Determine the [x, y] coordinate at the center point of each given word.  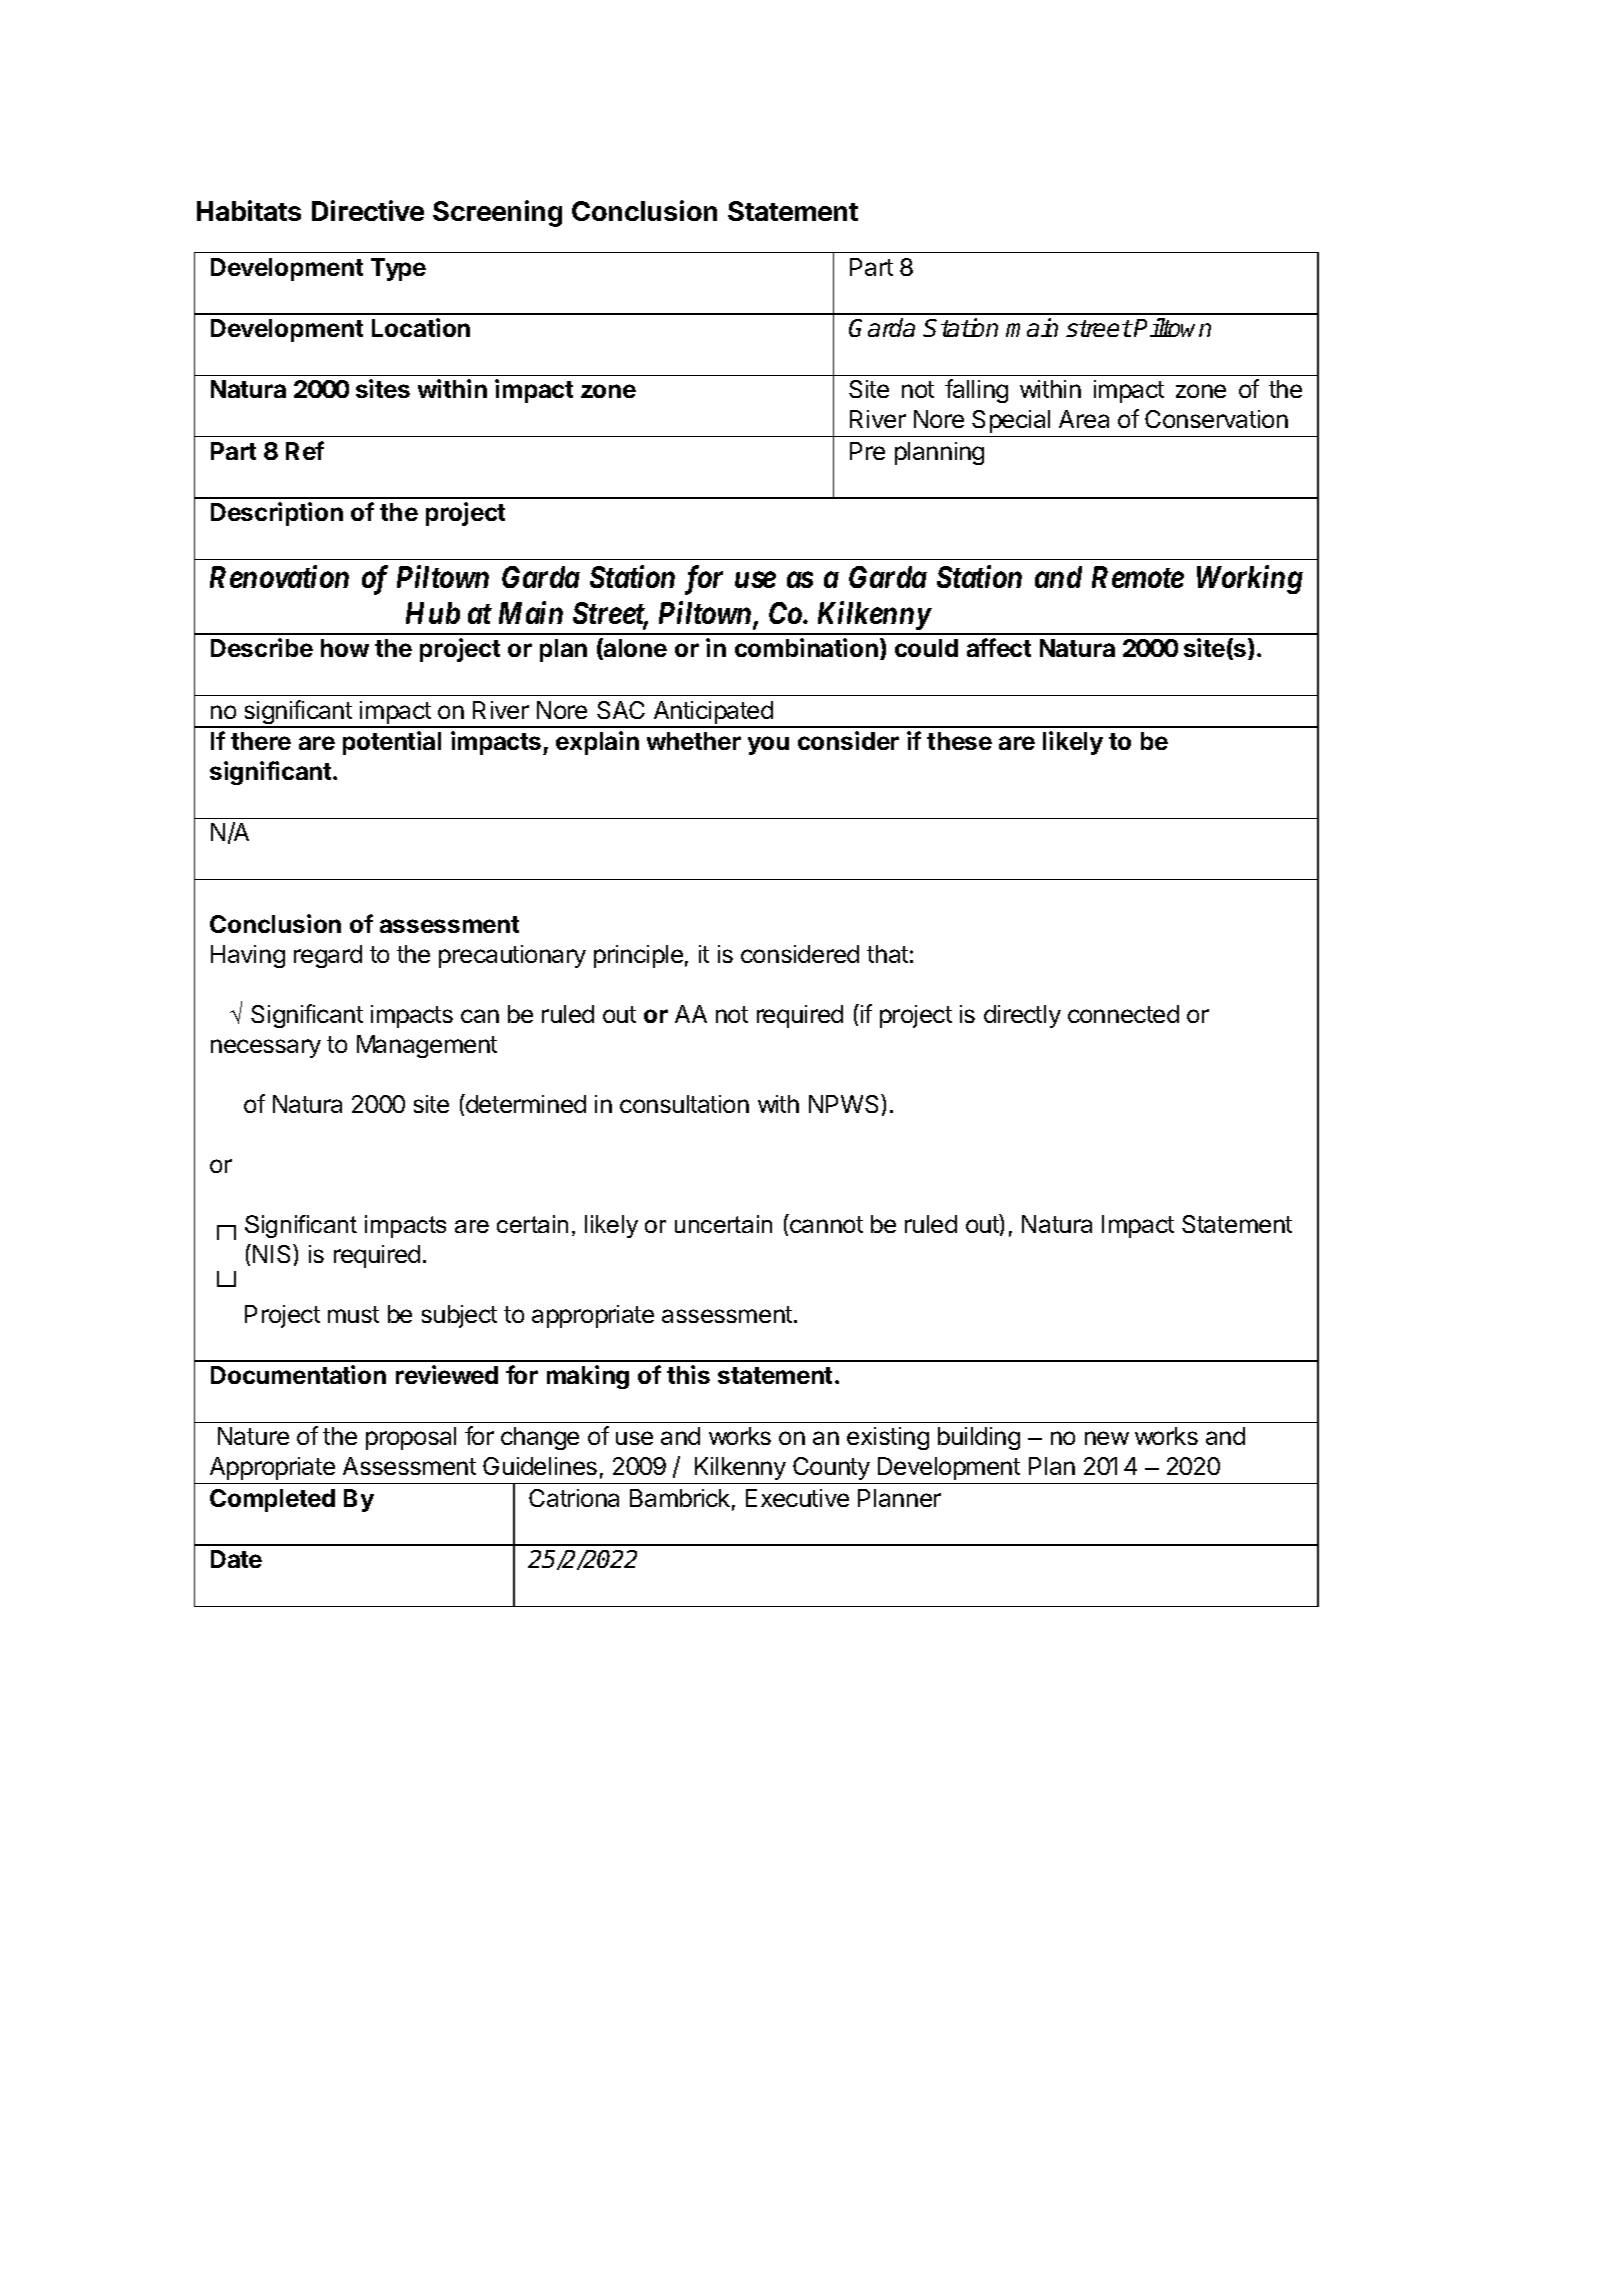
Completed [272, 1500]
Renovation [279, 576]
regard [328, 956]
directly [1022, 1016]
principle [638, 956]
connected [1123, 1014]
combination [806, 647]
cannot [825, 1223]
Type [398, 269]
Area [1084, 419]
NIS [273, 1253]
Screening [497, 213]
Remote [1138, 577]
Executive [797, 1498]
